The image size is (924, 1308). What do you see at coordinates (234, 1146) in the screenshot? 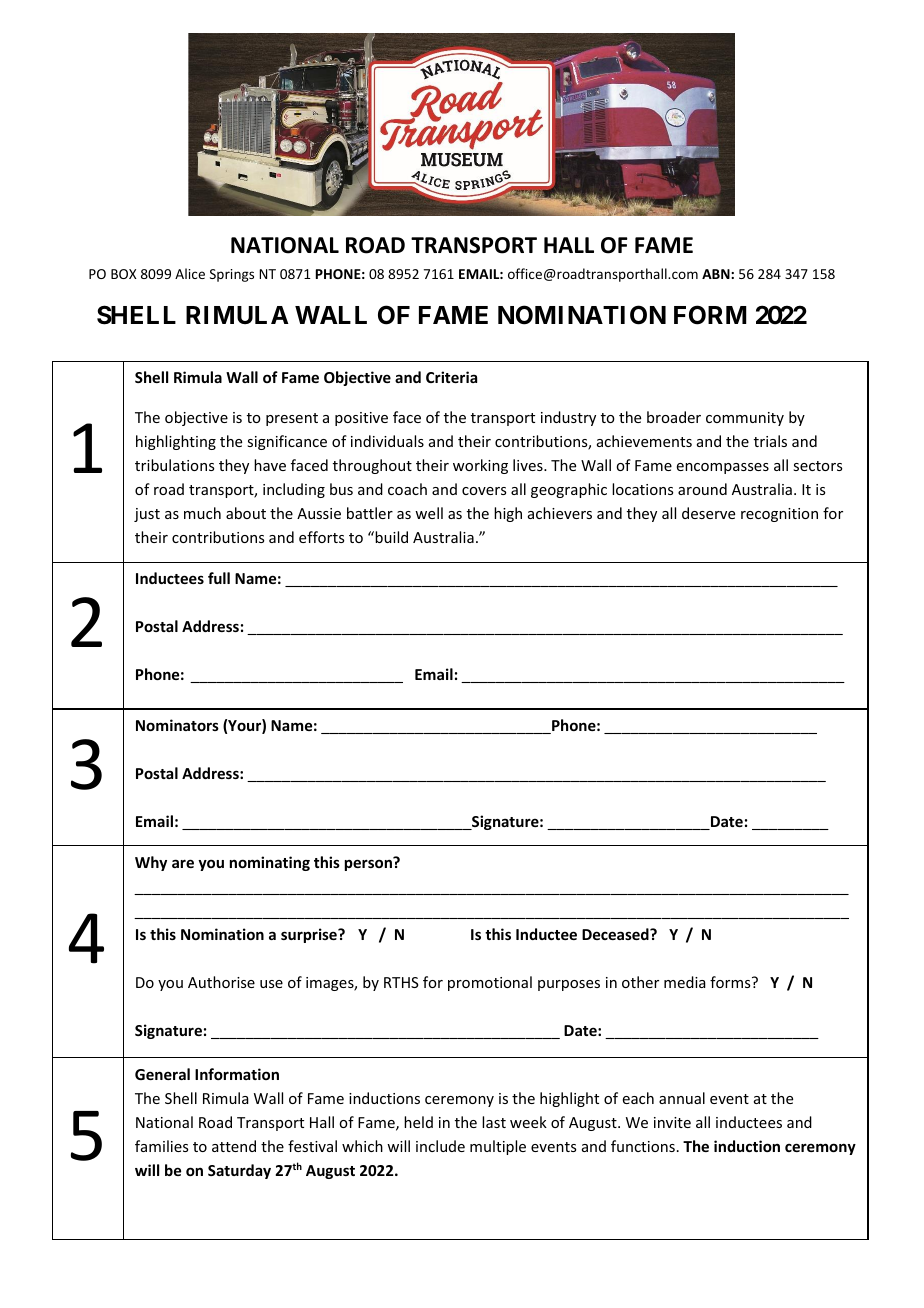
I see `attend` at bounding box center [234, 1146].
